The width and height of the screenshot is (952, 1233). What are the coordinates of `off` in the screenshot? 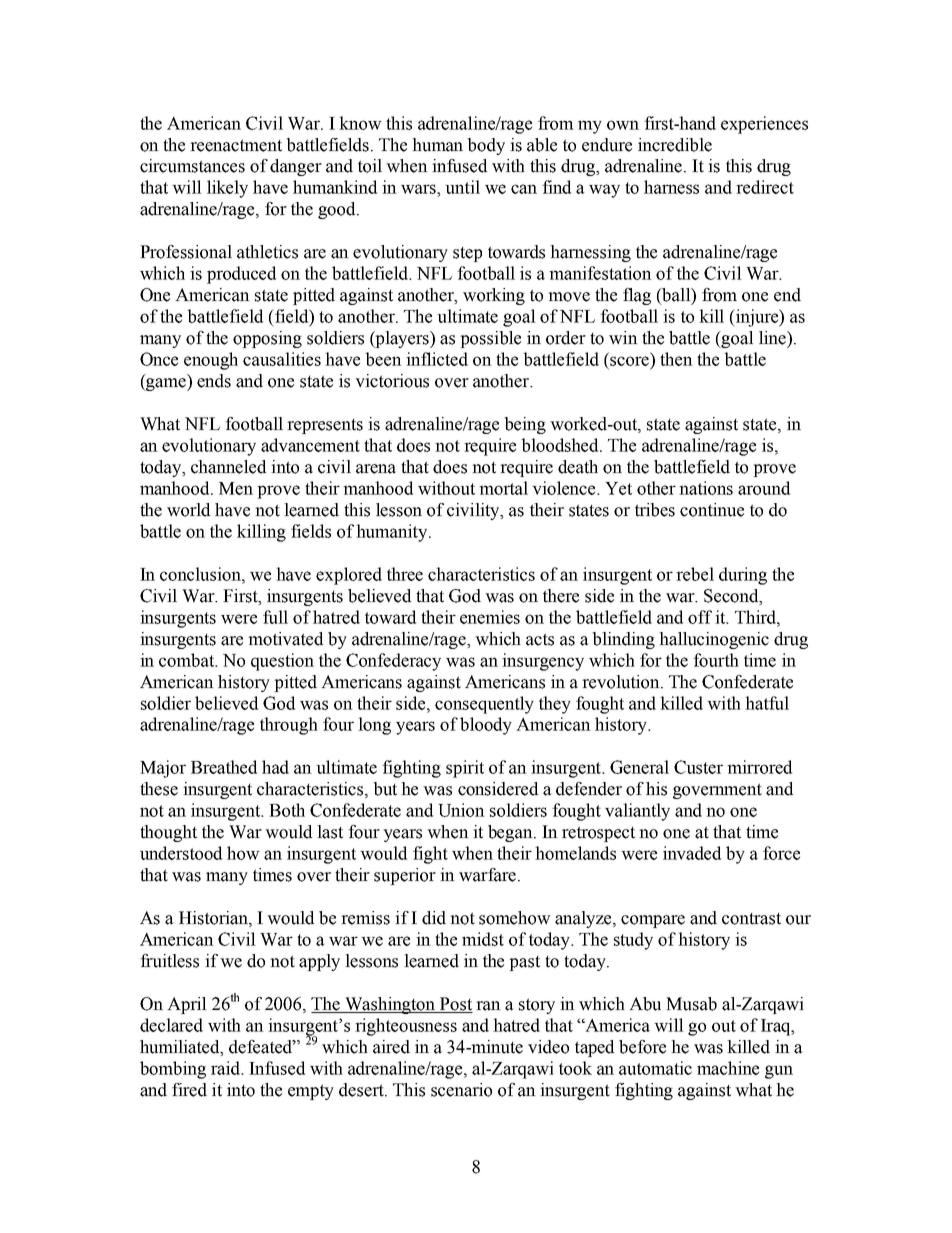 It's located at (700, 617).
